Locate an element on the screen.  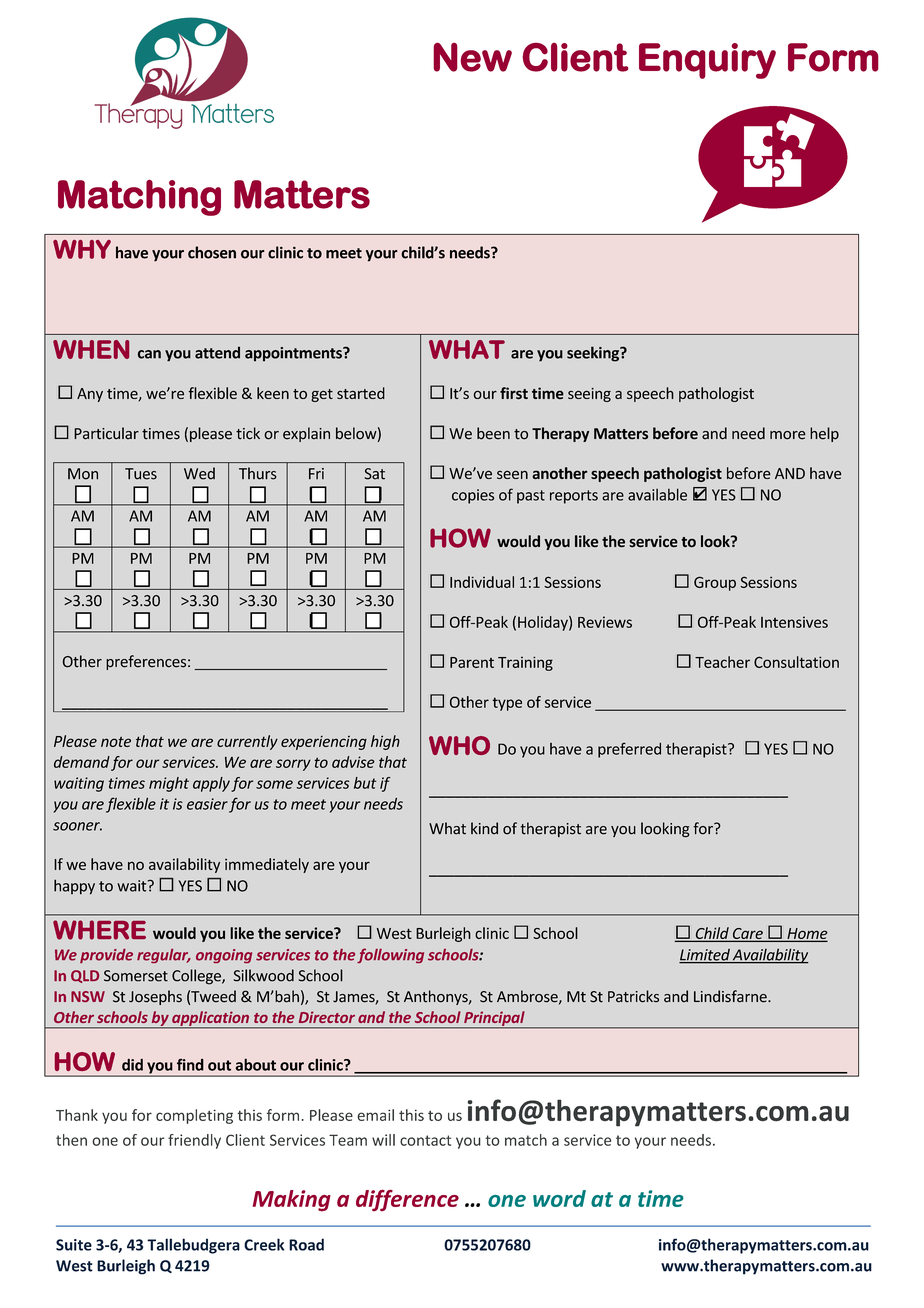
copies is located at coordinates (473, 496).
